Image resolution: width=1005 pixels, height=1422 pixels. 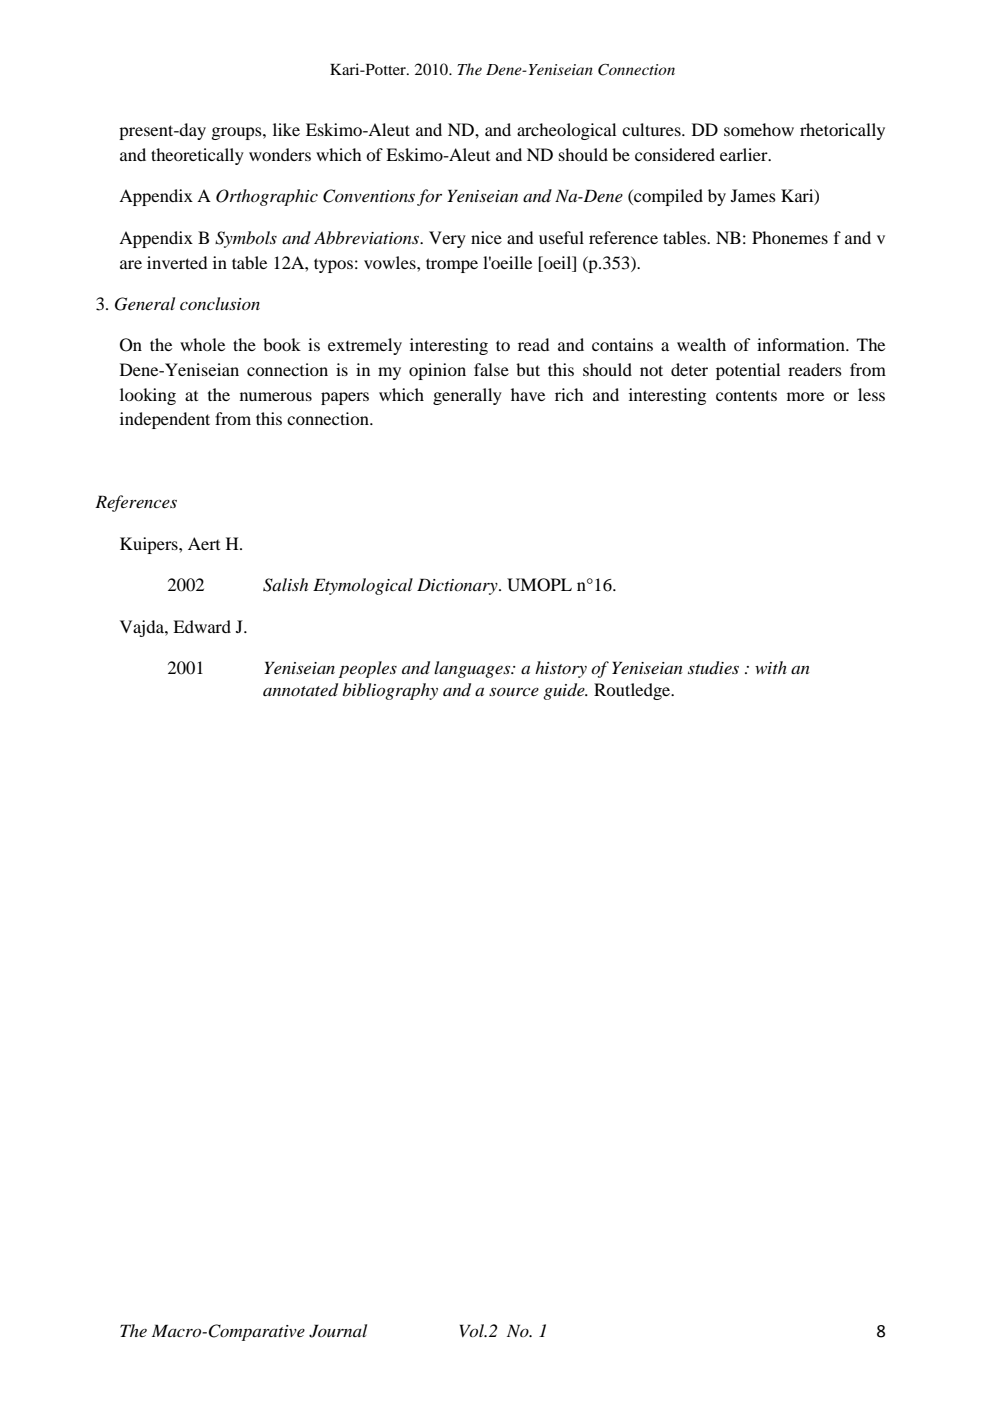 I want to click on guide, so click(x=565, y=691).
